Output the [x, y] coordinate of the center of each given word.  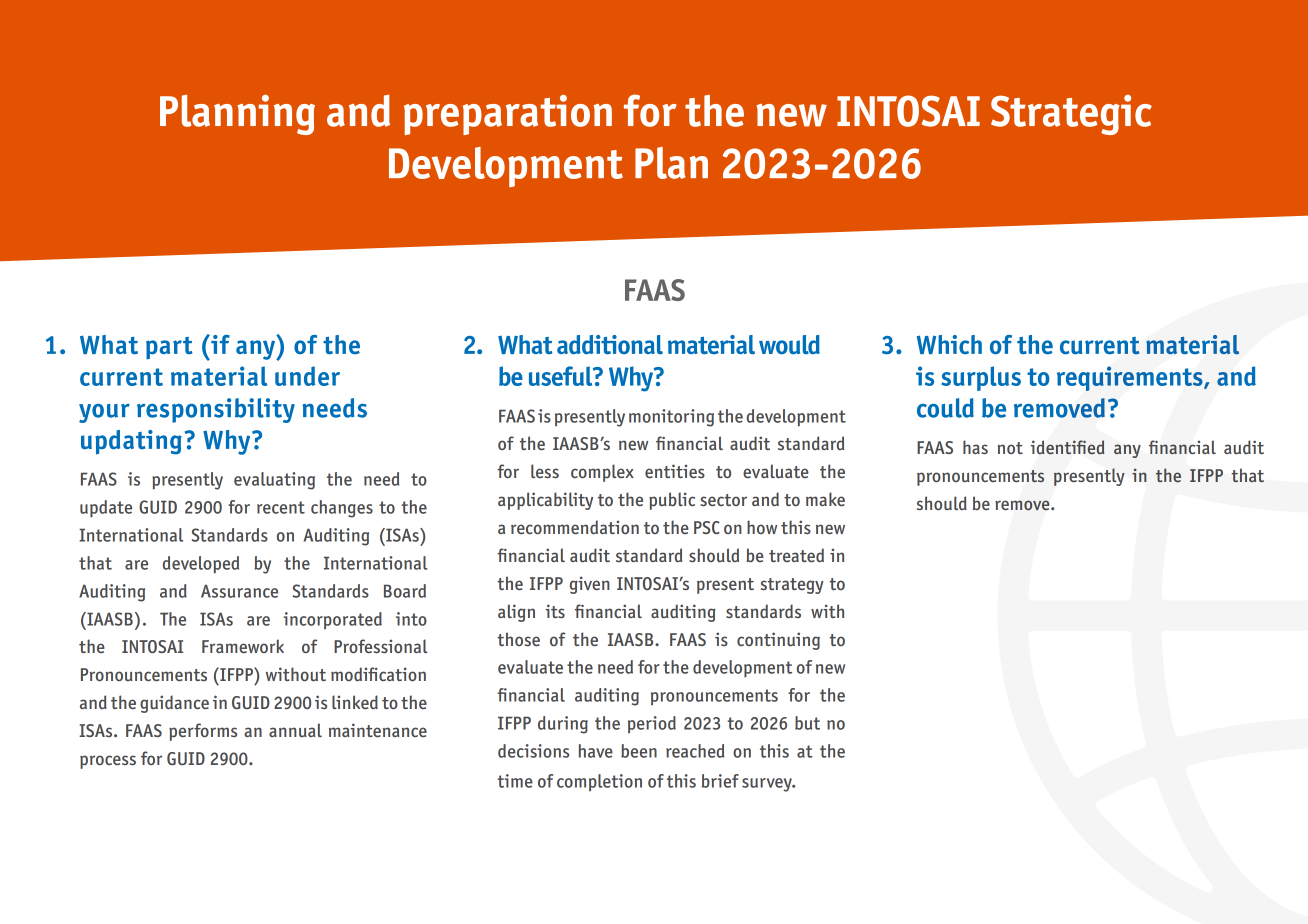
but [807, 723]
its [555, 611]
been [639, 751]
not [1010, 448]
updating [131, 442]
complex [602, 473]
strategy [792, 586]
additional [610, 345]
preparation [508, 115]
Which [949, 344]
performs [203, 732]
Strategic [1071, 115]
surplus [981, 378]
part [169, 348]
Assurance [239, 591]
